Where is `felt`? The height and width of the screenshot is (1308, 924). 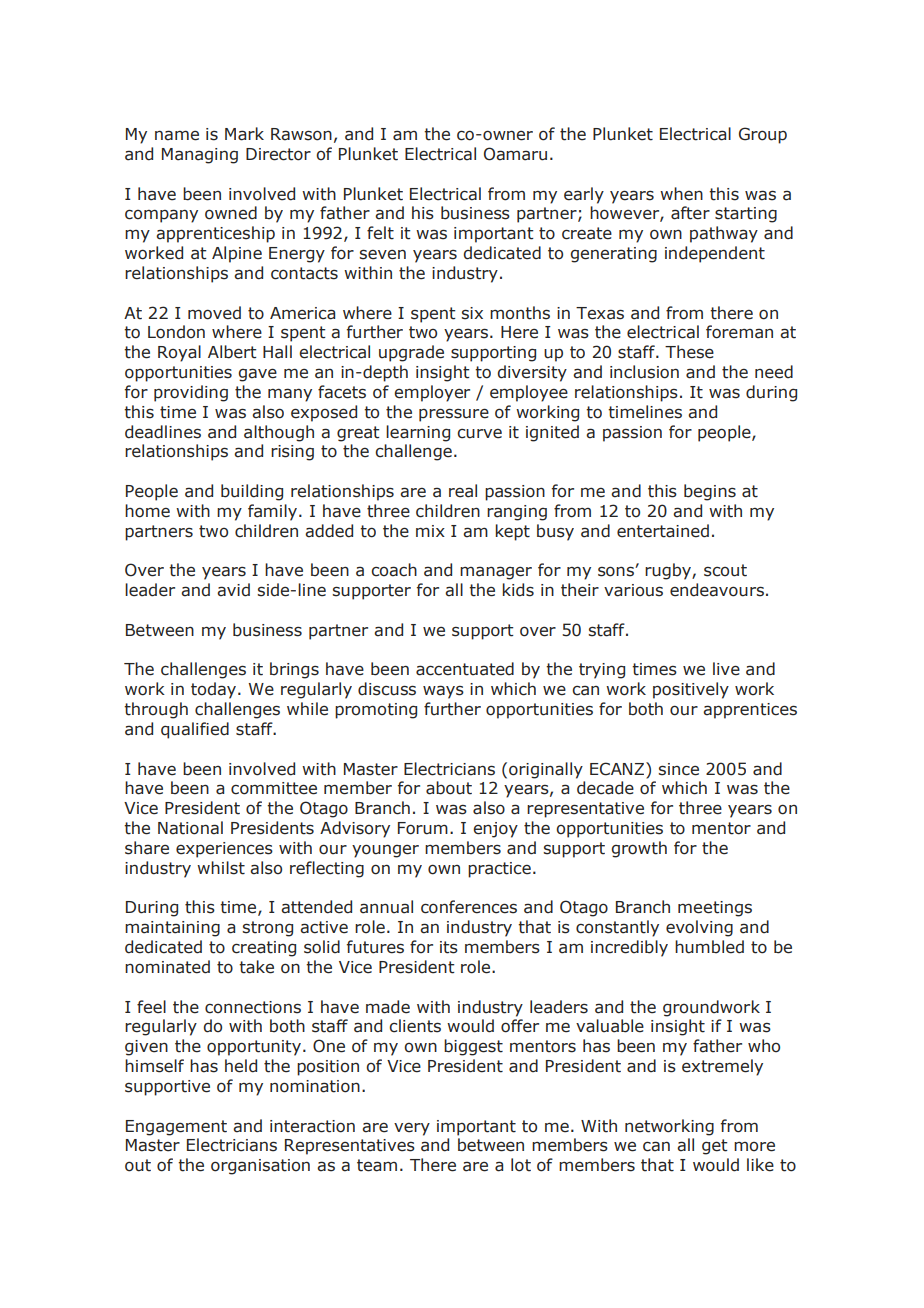 felt is located at coordinates (380, 233).
